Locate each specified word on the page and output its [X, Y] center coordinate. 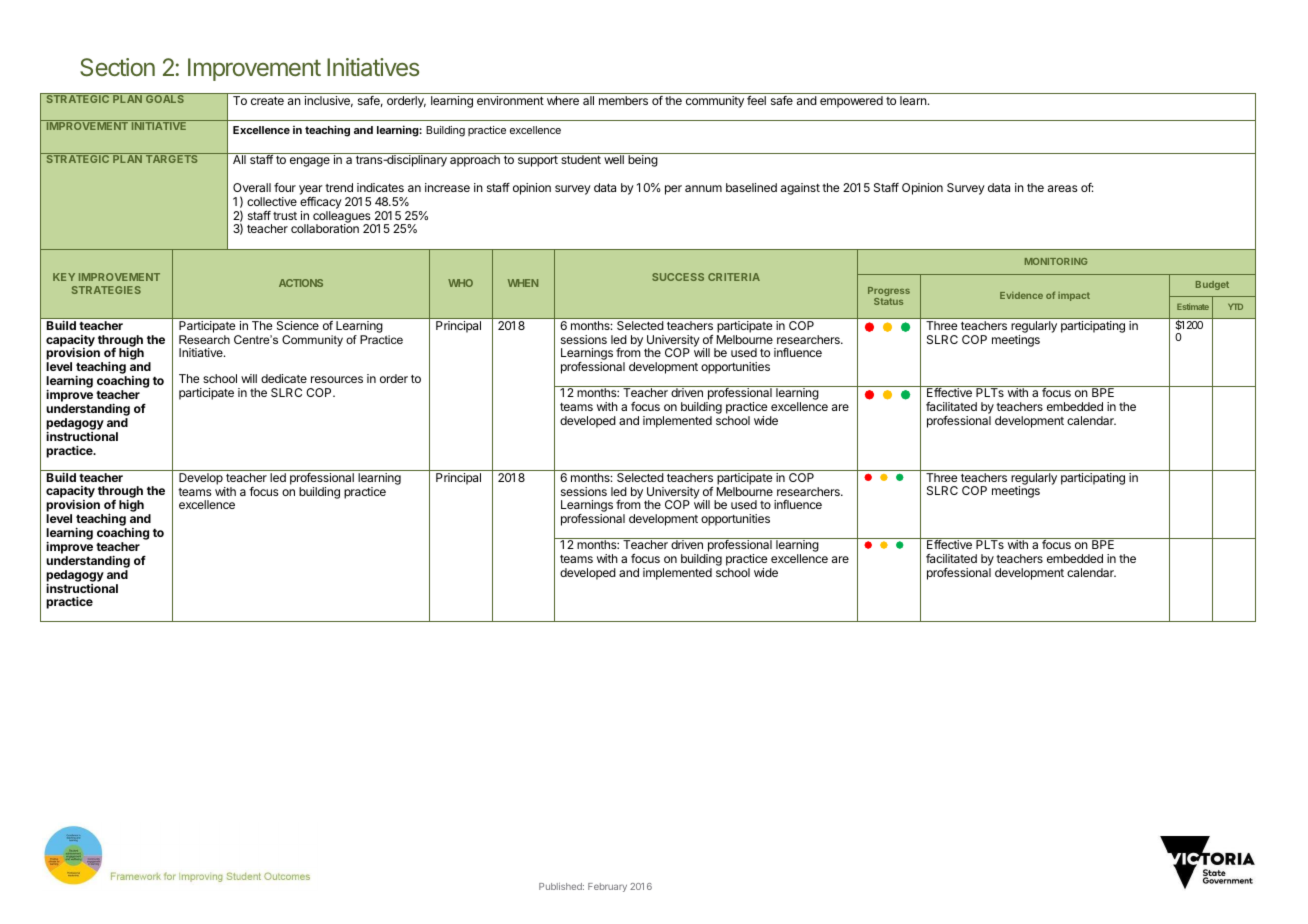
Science [298, 325]
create [267, 101]
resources [337, 379]
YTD [1235, 306]
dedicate [284, 378]
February [607, 887]
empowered [851, 102]
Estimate [1193, 306]
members [623, 100]
